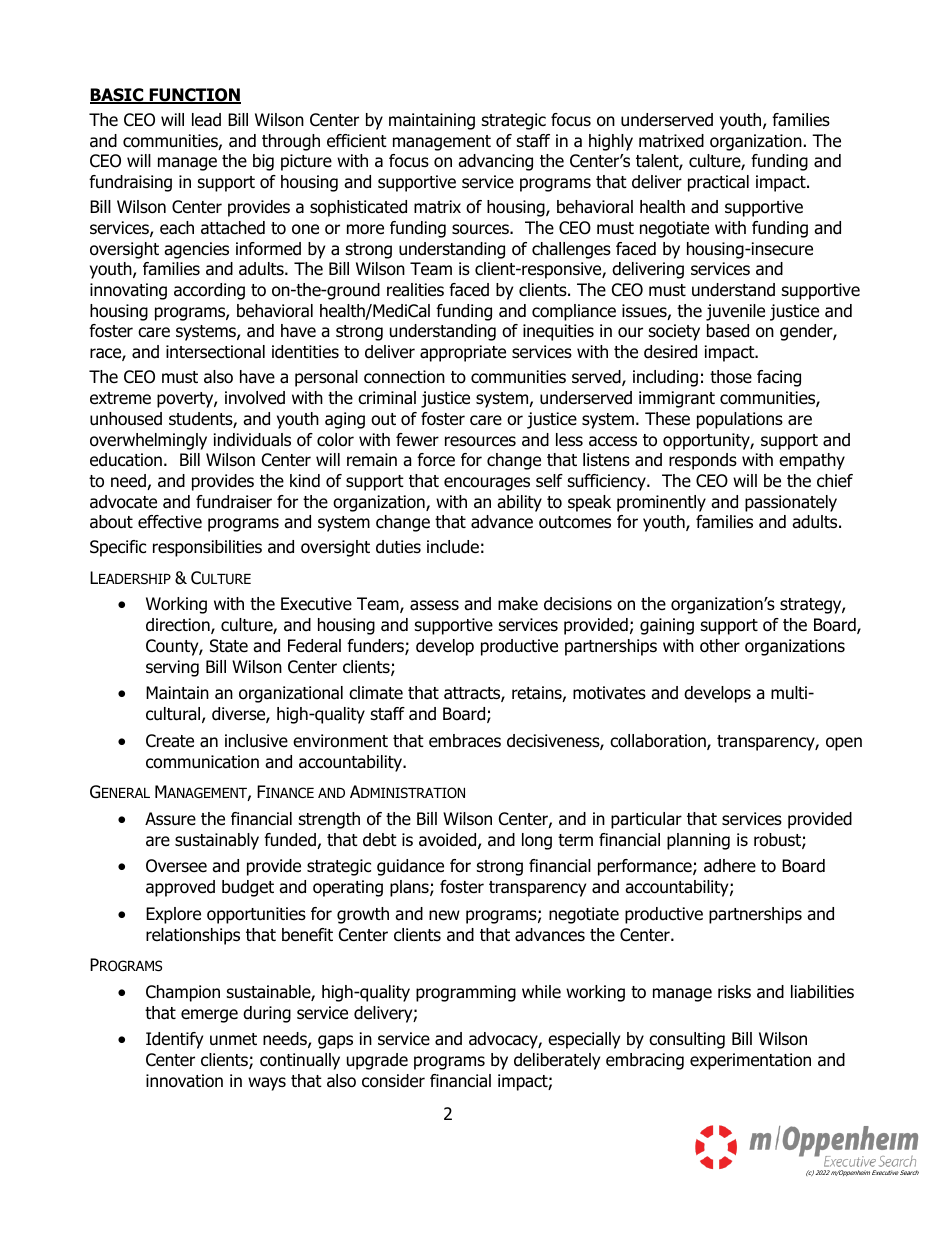 The width and height of the document is (952, 1233). I want to click on advancing, so click(495, 162).
